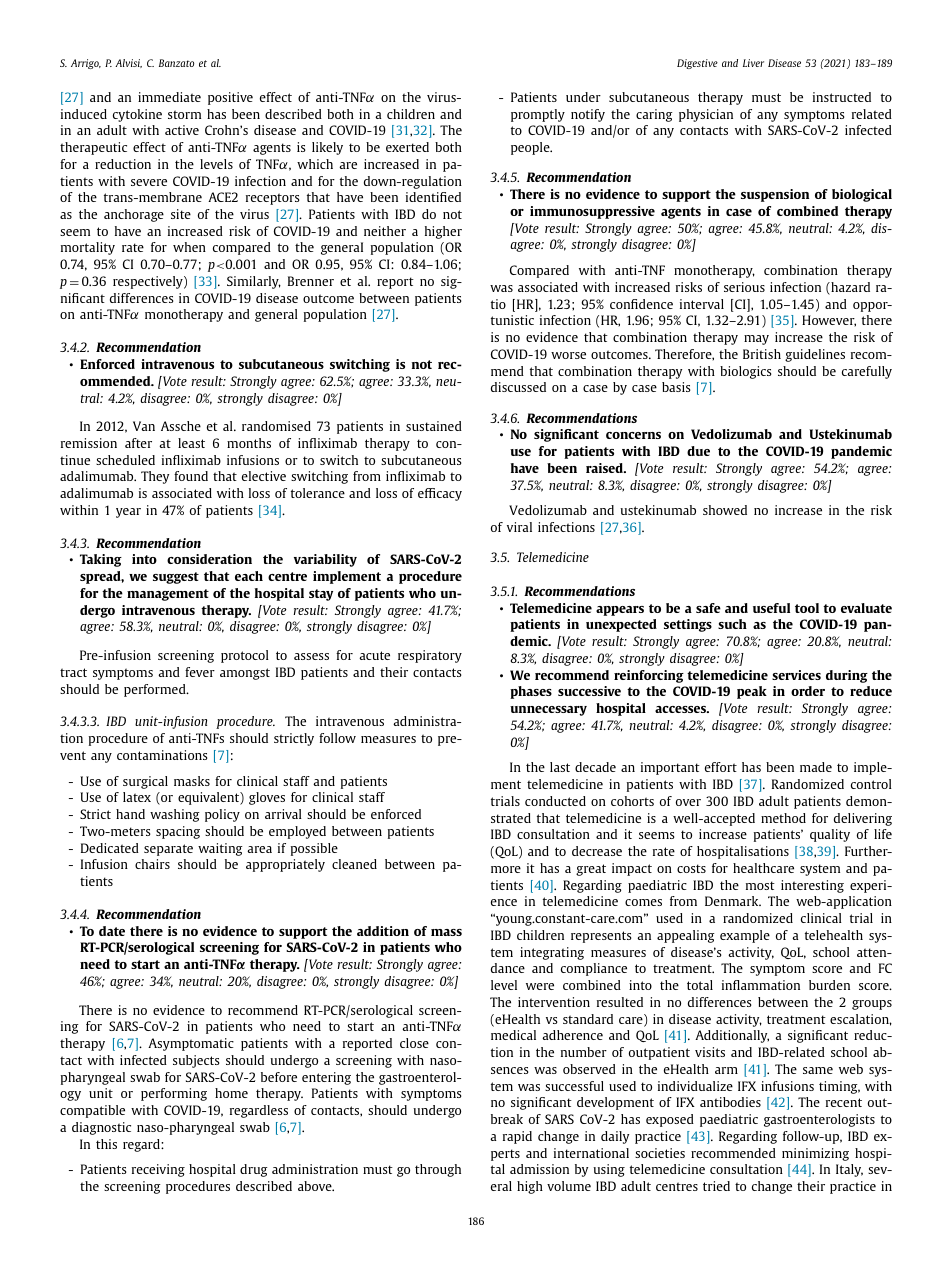 Image resolution: width=952 pixels, height=1271 pixels. I want to click on suggest, so click(176, 578).
